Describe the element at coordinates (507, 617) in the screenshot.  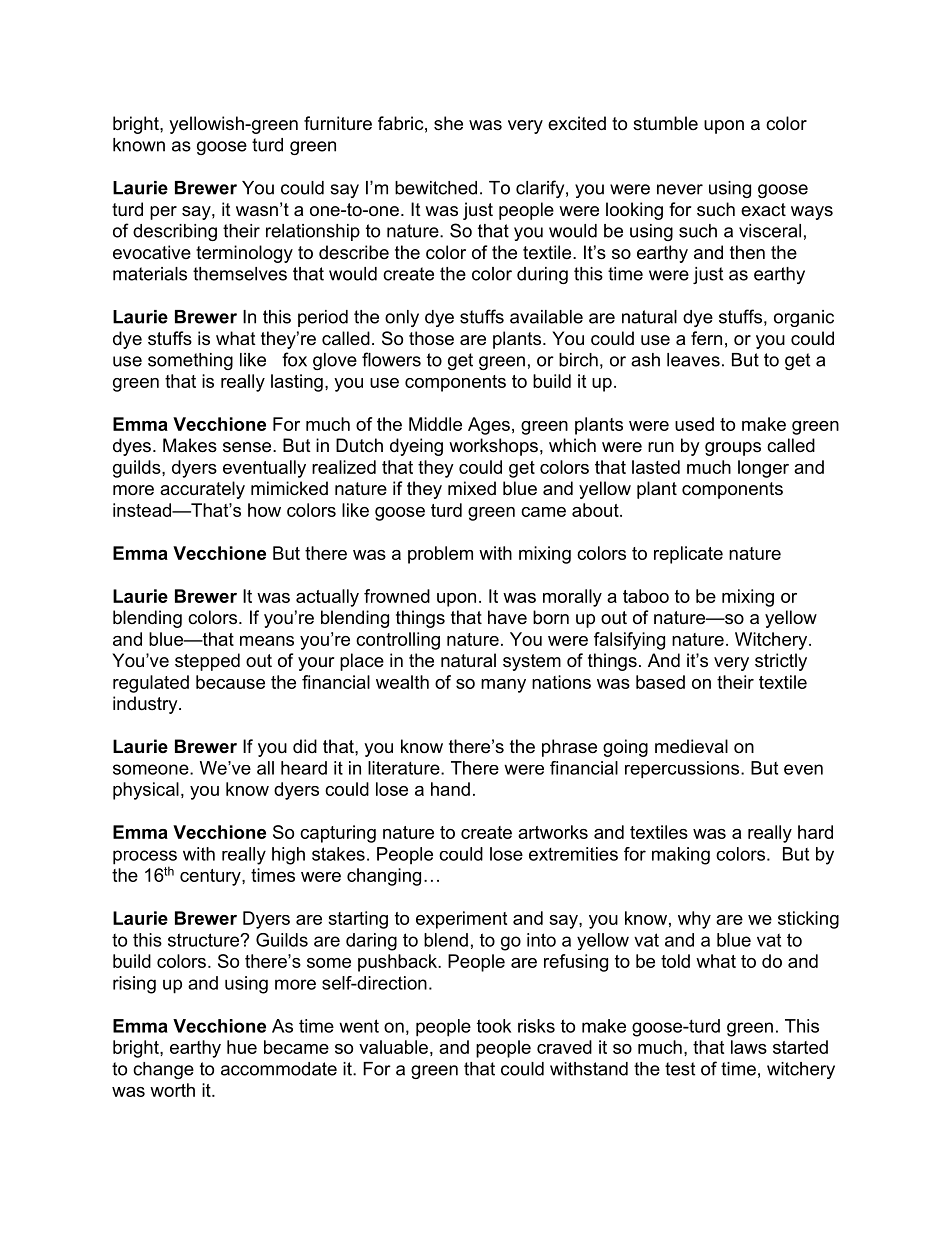
I see `have` at that location.
